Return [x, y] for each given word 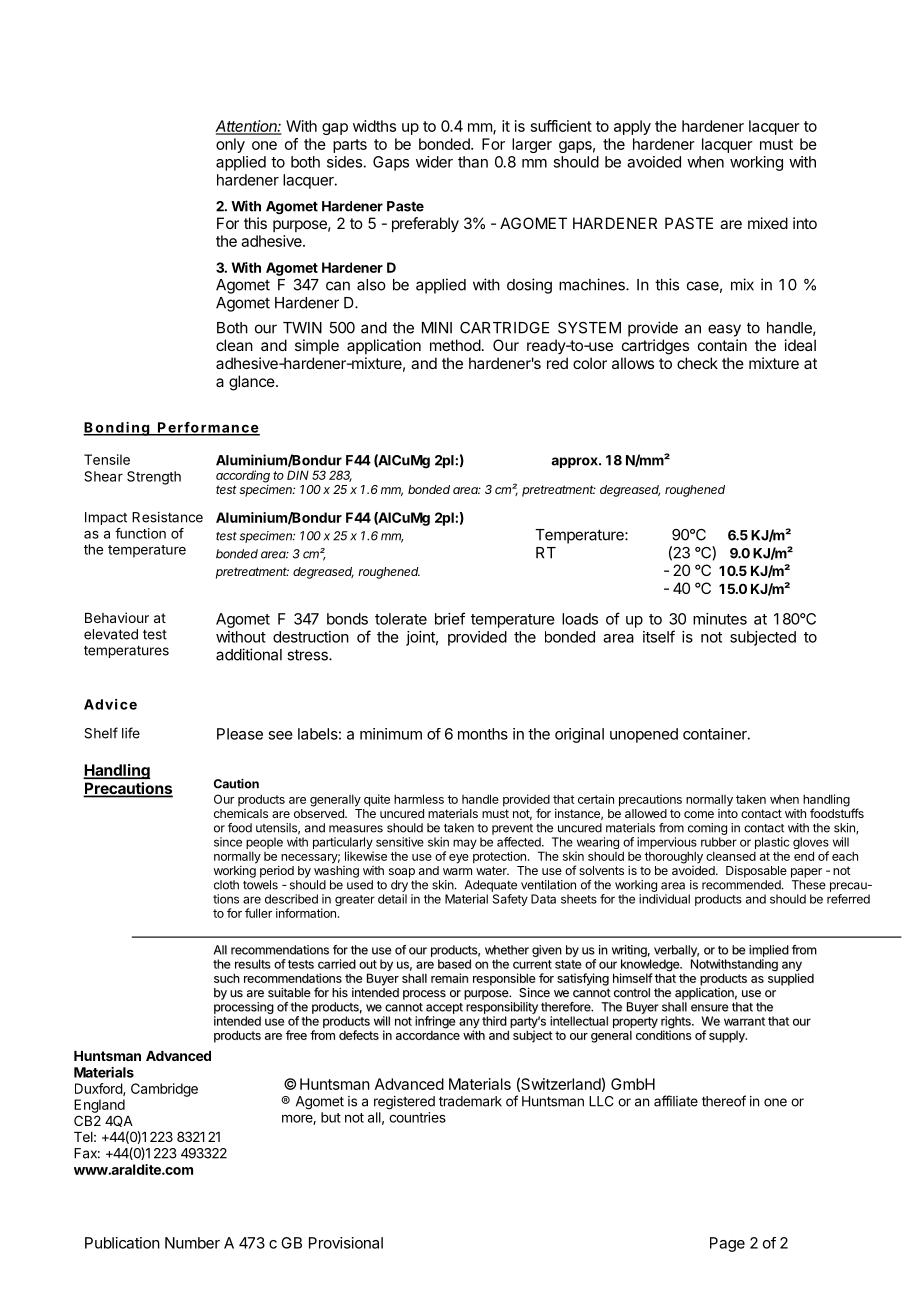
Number [192, 1243]
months [483, 734]
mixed [768, 223]
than [473, 162]
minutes [720, 619]
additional [249, 654]
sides [344, 162]
